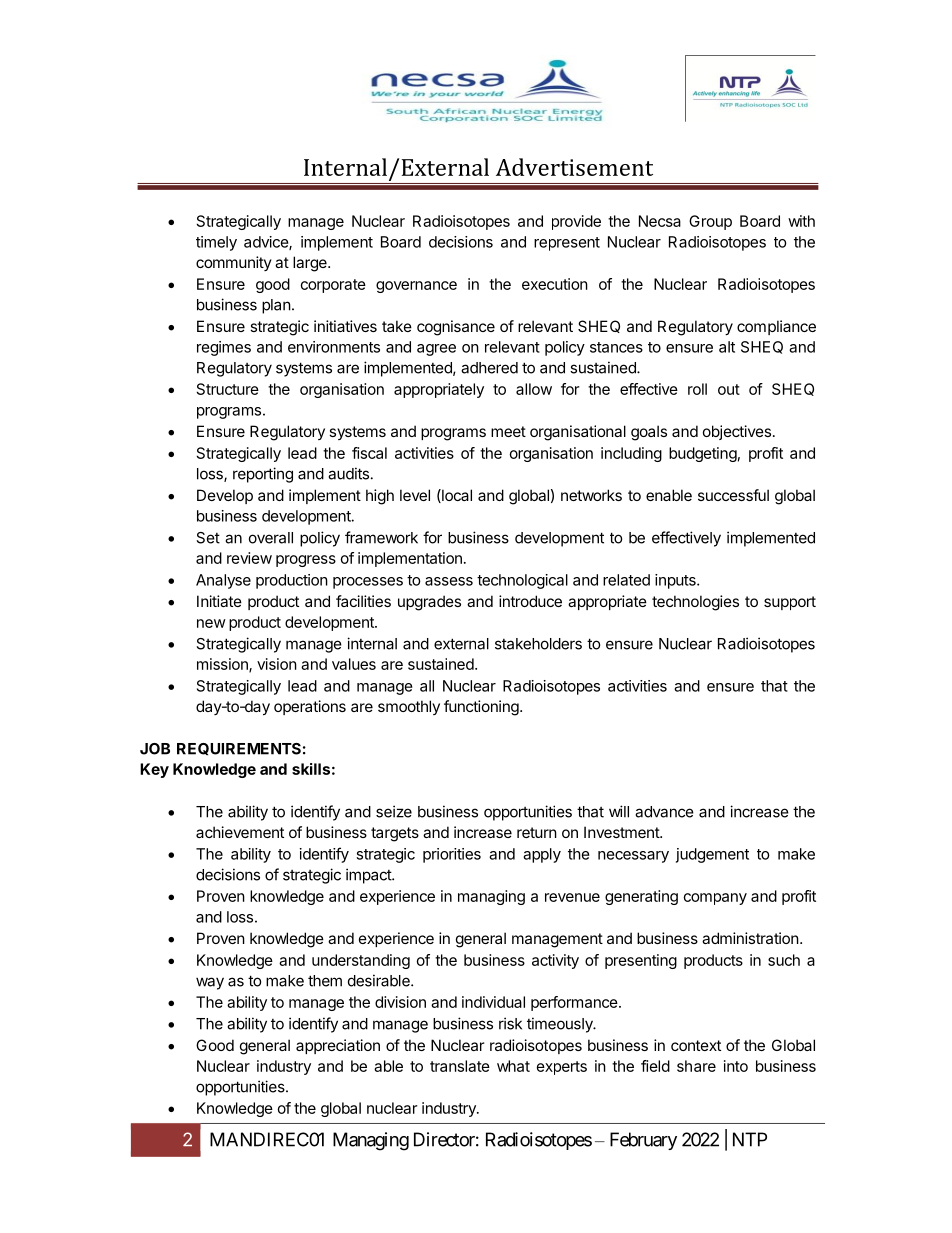 The image size is (952, 1233). Describe the element at coordinates (482, 708) in the image. I see `functioning` at that location.
